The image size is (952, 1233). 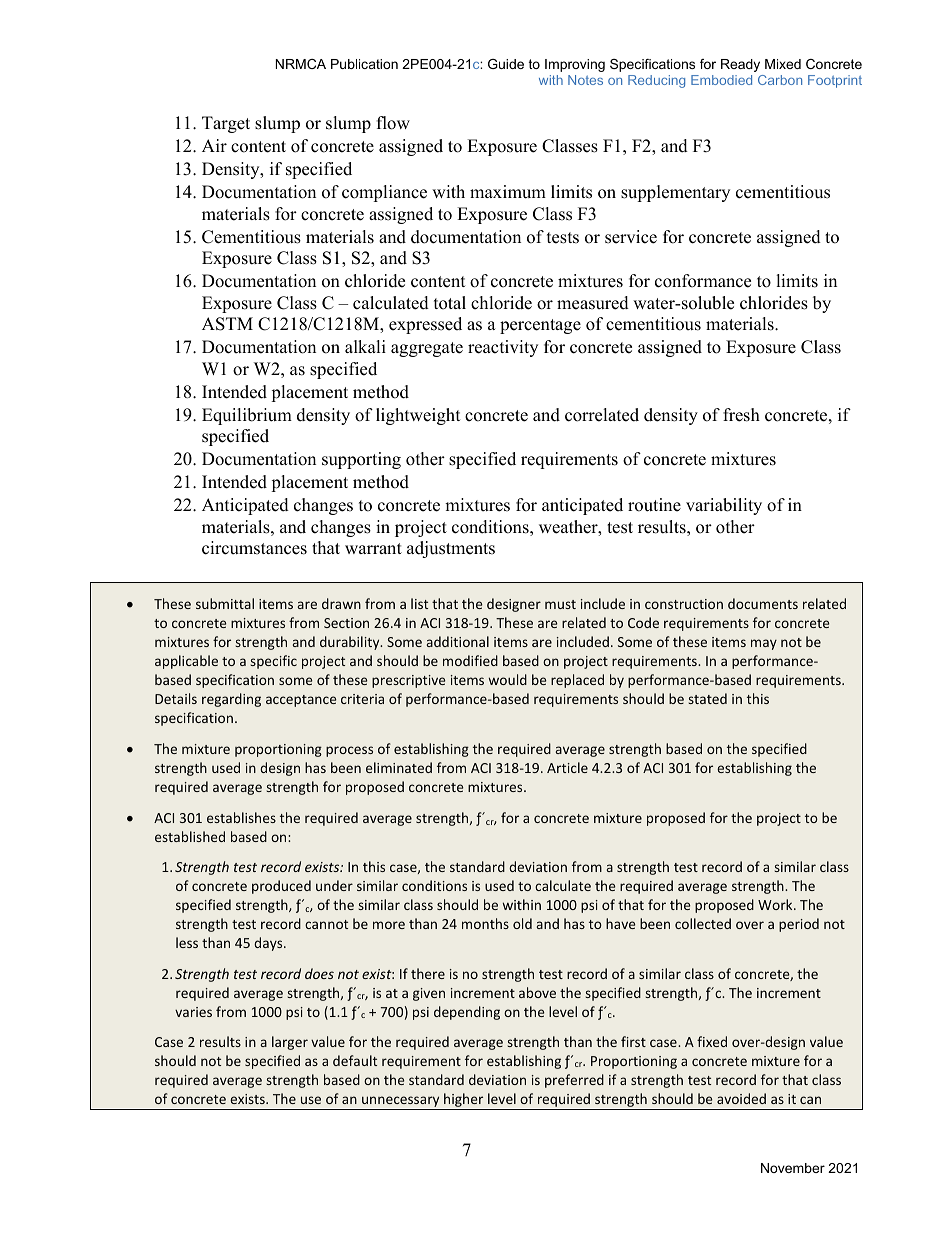 I want to click on Target, so click(x=226, y=124).
